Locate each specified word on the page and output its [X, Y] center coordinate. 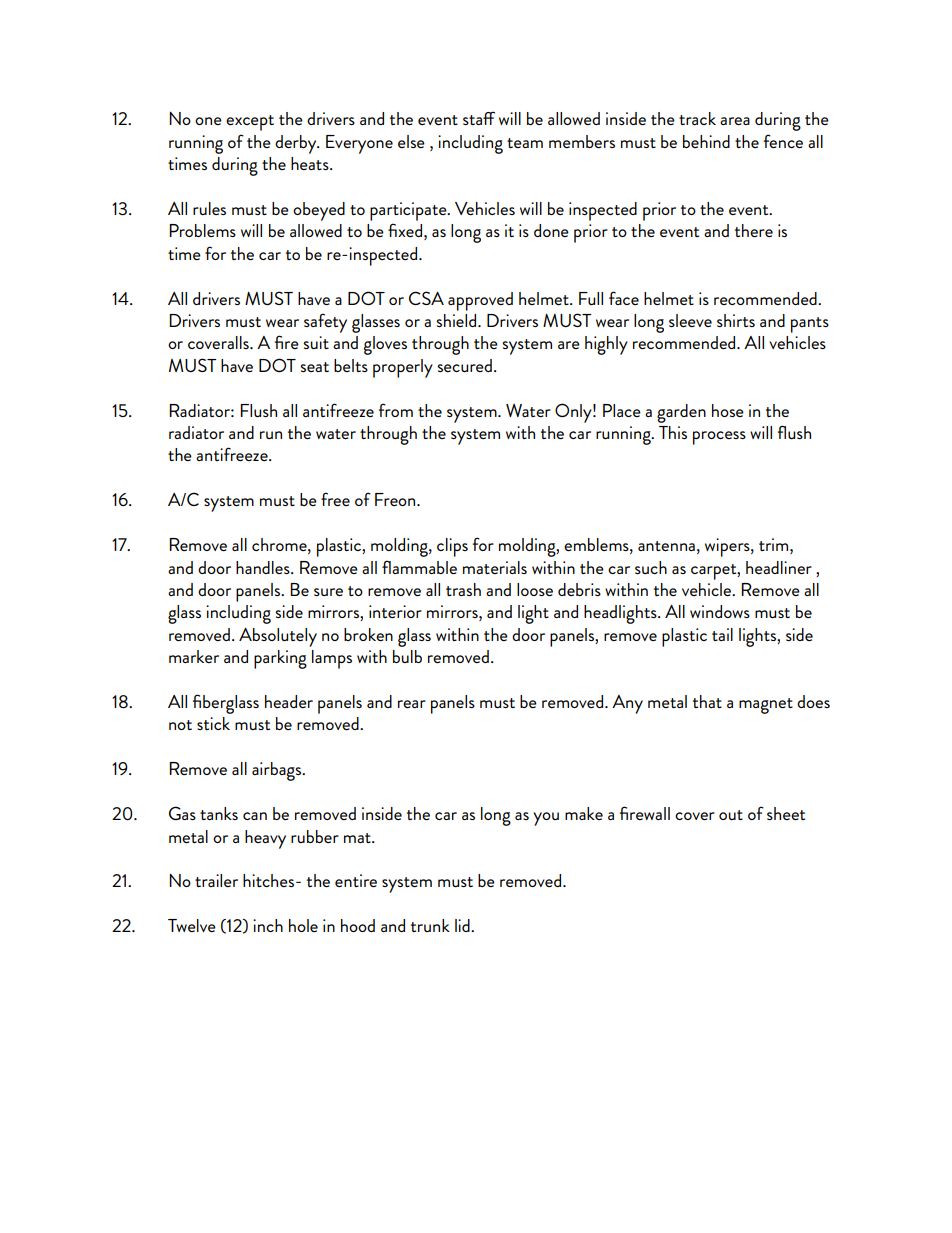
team [525, 143]
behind [706, 141]
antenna [666, 546]
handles [264, 567]
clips [452, 547]
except [250, 123]
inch [268, 925]
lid [463, 925]
